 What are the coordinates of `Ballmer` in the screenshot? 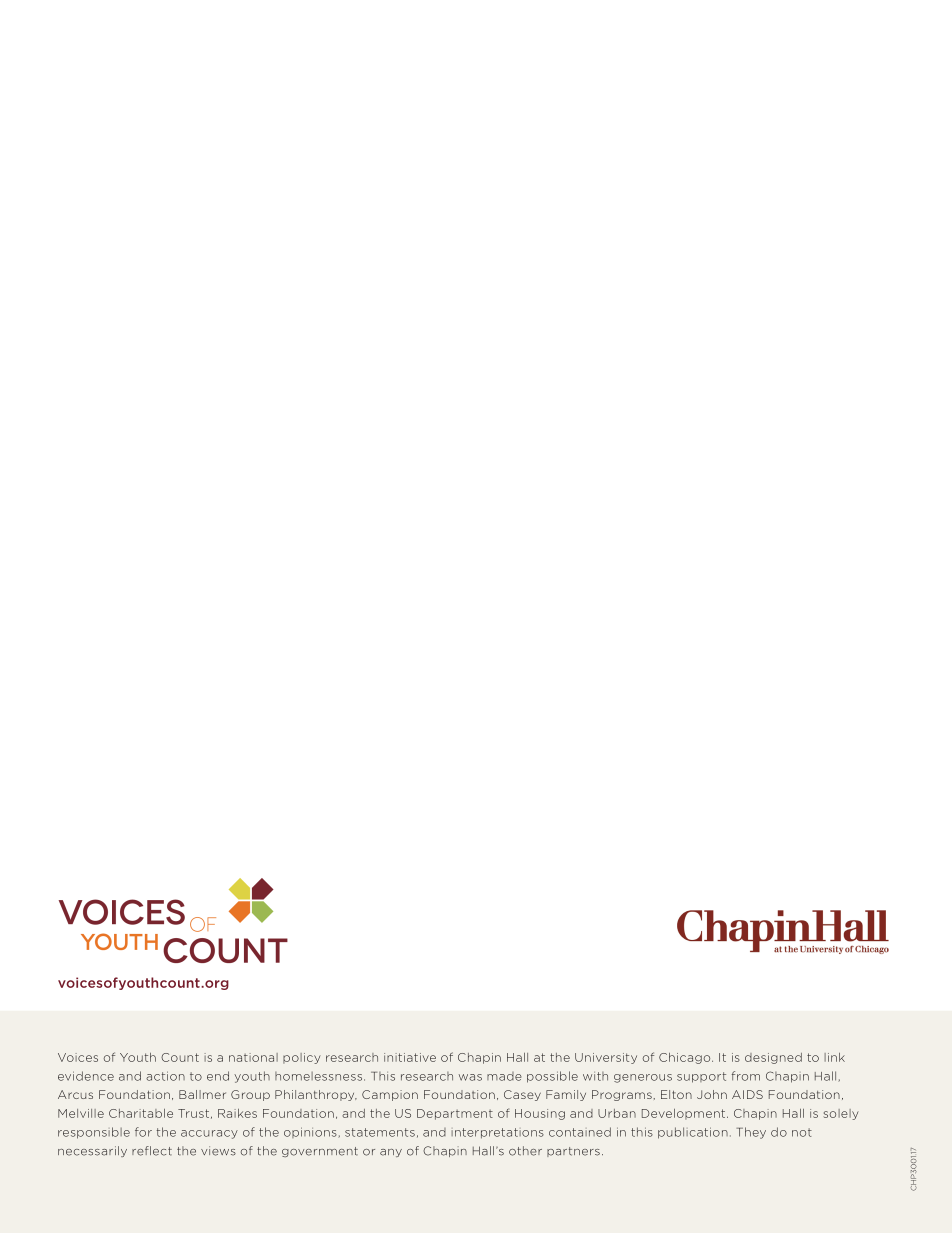 It's located at (202, 1094).
